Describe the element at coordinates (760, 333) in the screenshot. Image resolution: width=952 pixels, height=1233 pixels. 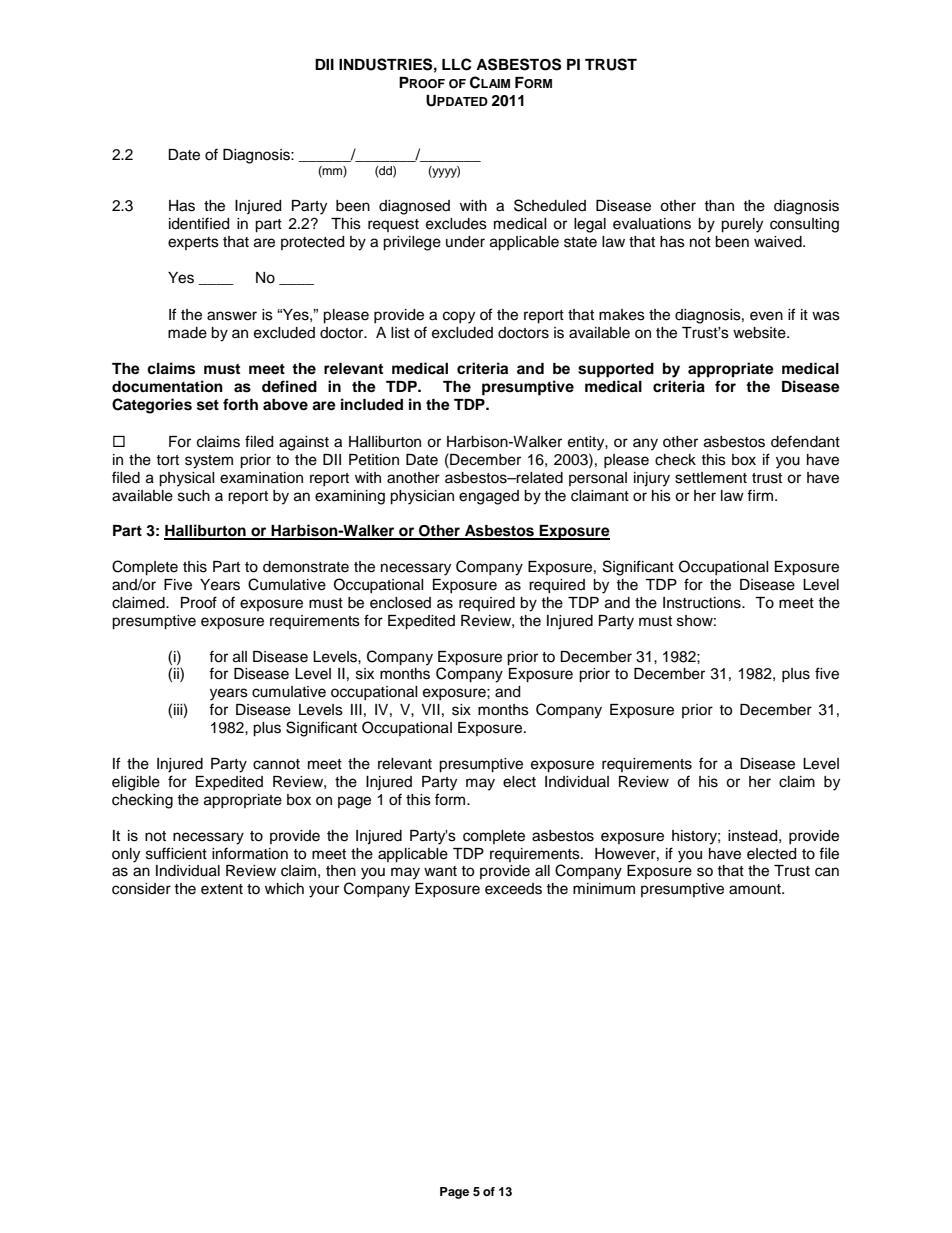
I see `website` at that location.
